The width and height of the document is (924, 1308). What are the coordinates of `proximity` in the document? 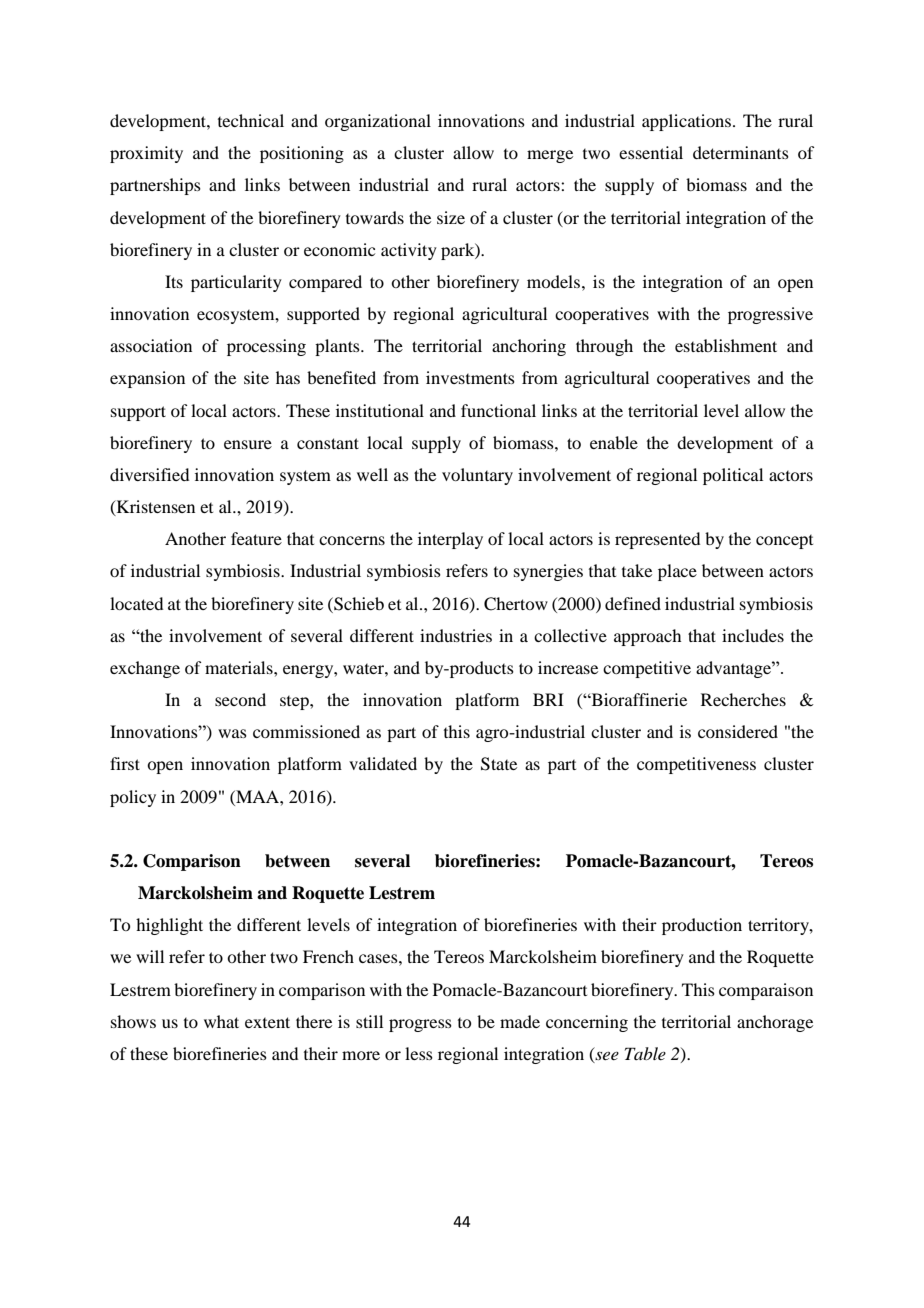 It's located at (146, 154).
